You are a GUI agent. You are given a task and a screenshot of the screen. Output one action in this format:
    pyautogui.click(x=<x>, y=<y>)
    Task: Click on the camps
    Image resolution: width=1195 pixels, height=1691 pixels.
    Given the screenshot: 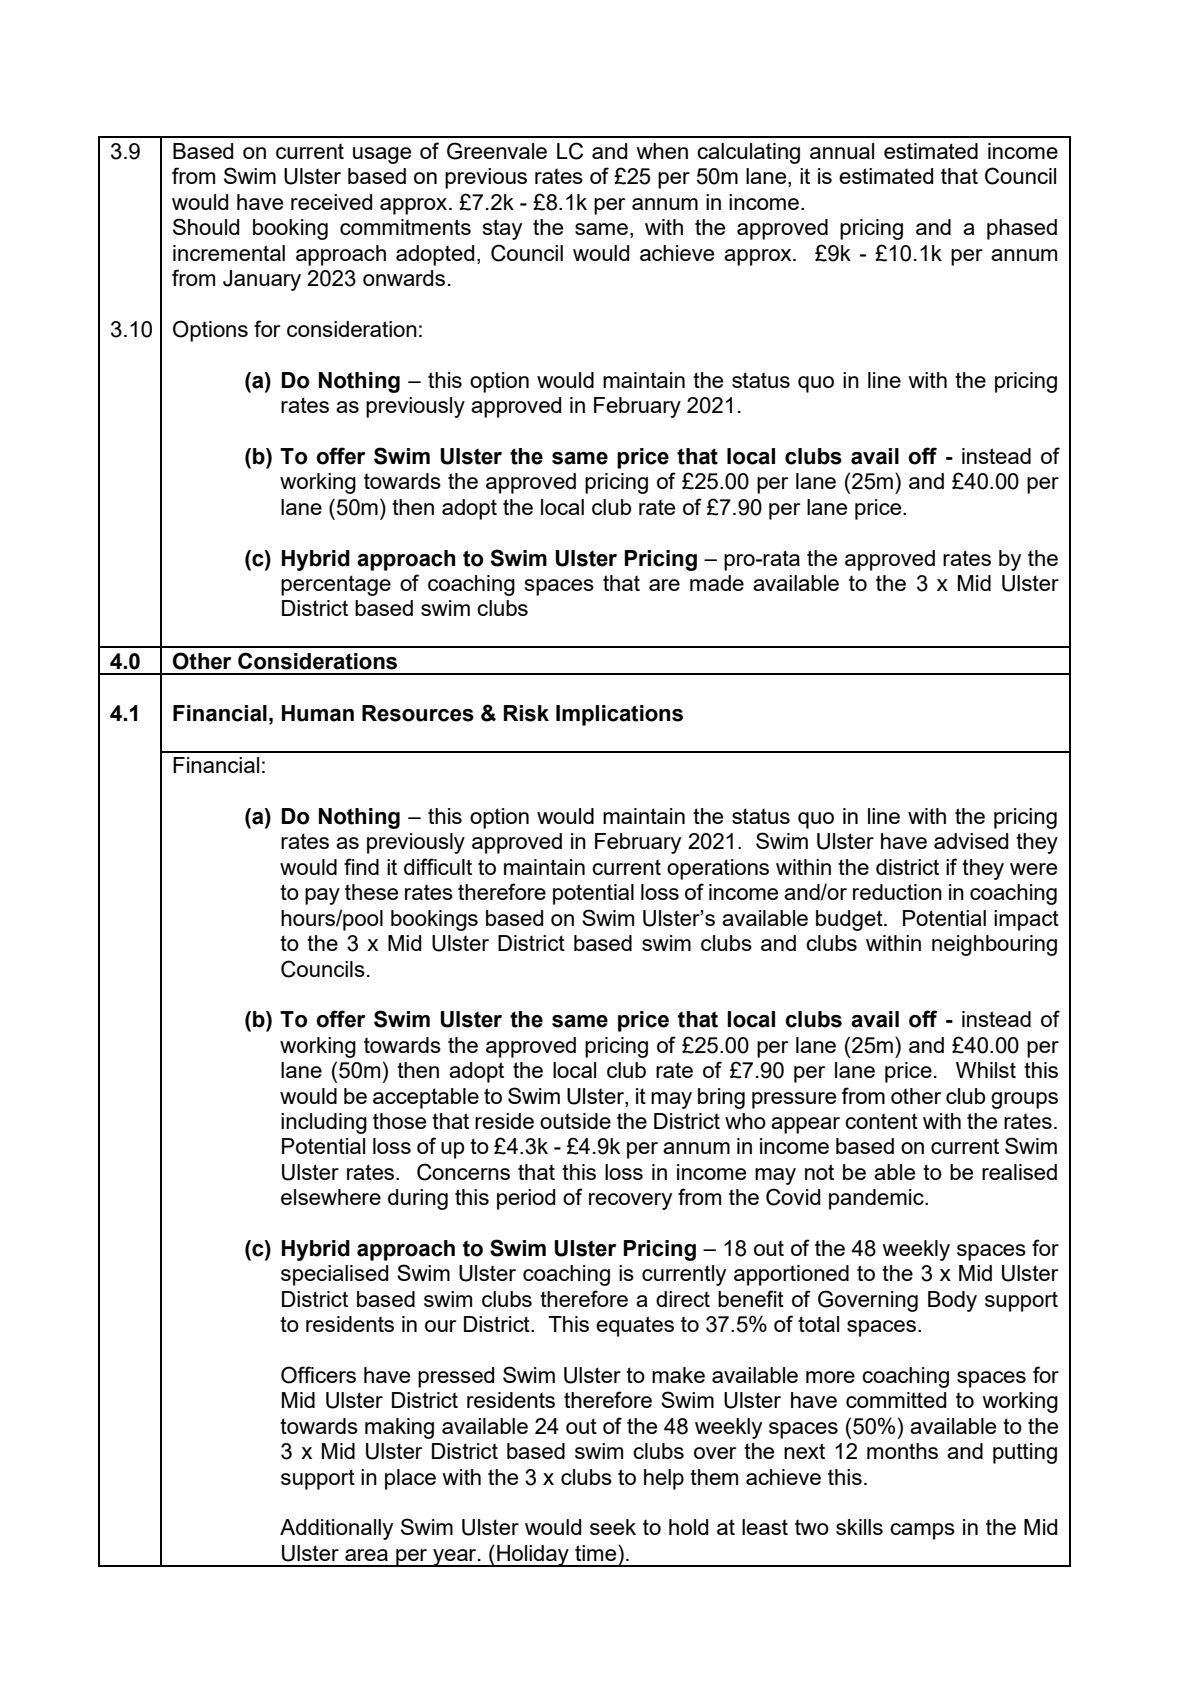 What is the action you would take?
    pyautogui.click(x=922, y=1531)
